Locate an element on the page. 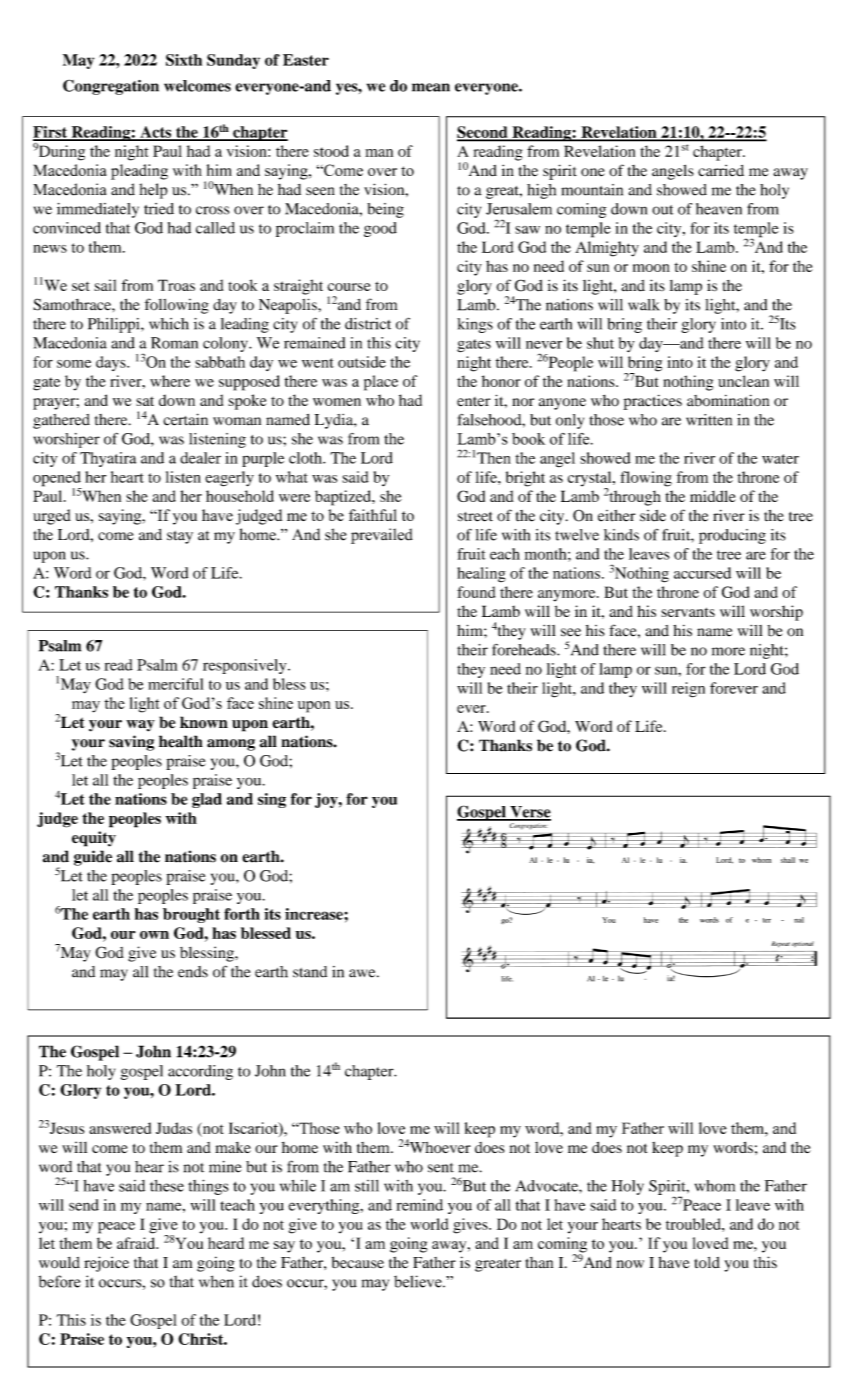 This page has height=1400, width=849. afraid is located at coordinates (137, 1243).
